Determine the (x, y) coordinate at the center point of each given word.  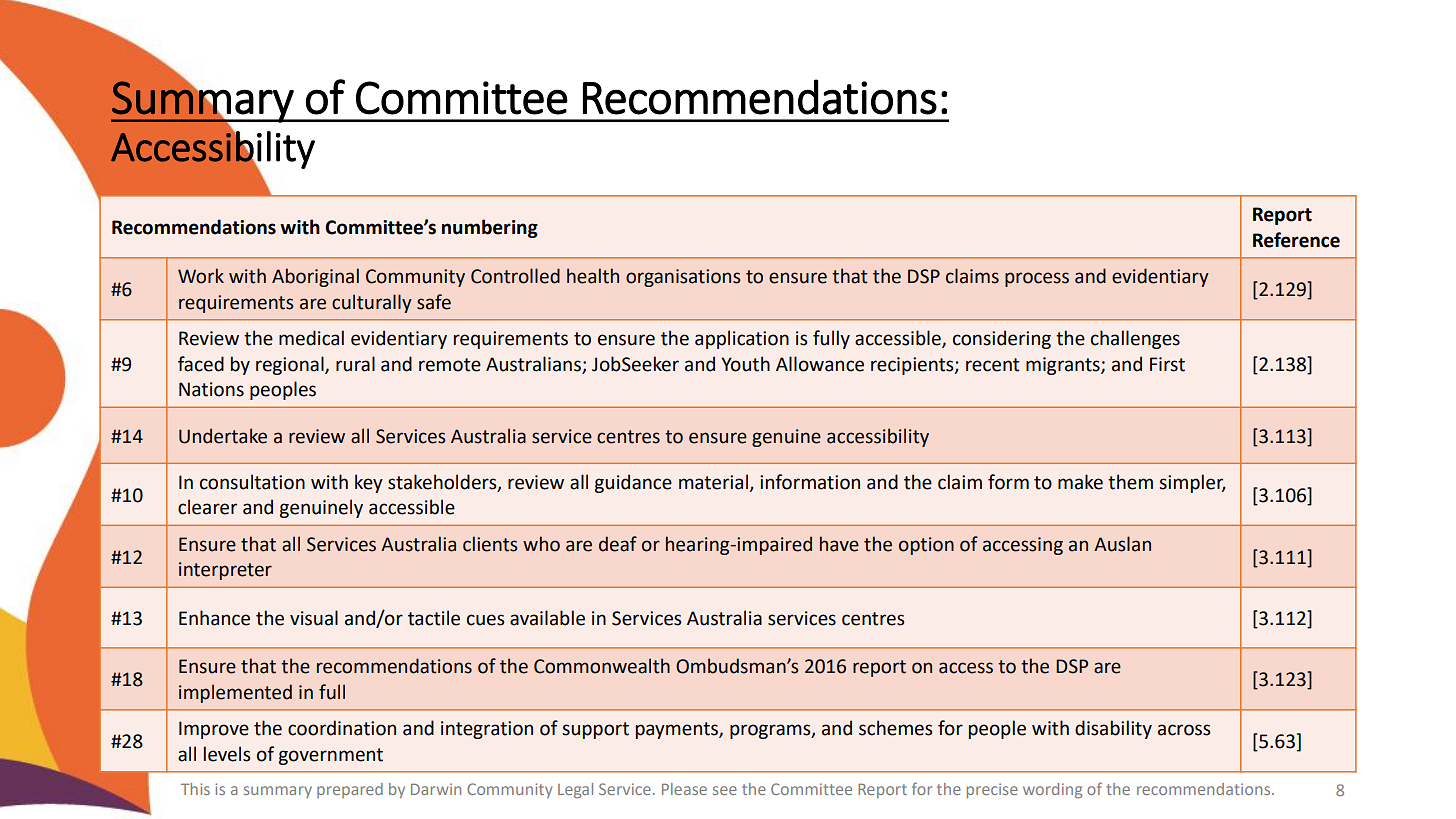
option (926, 546)
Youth (745, 364)
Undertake (223, 436)
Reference (1296, 240)
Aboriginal (315, 277)
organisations (683, 278)
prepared (350, 790)
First (1167, 364)
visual (314, 618)
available (547, 618)
